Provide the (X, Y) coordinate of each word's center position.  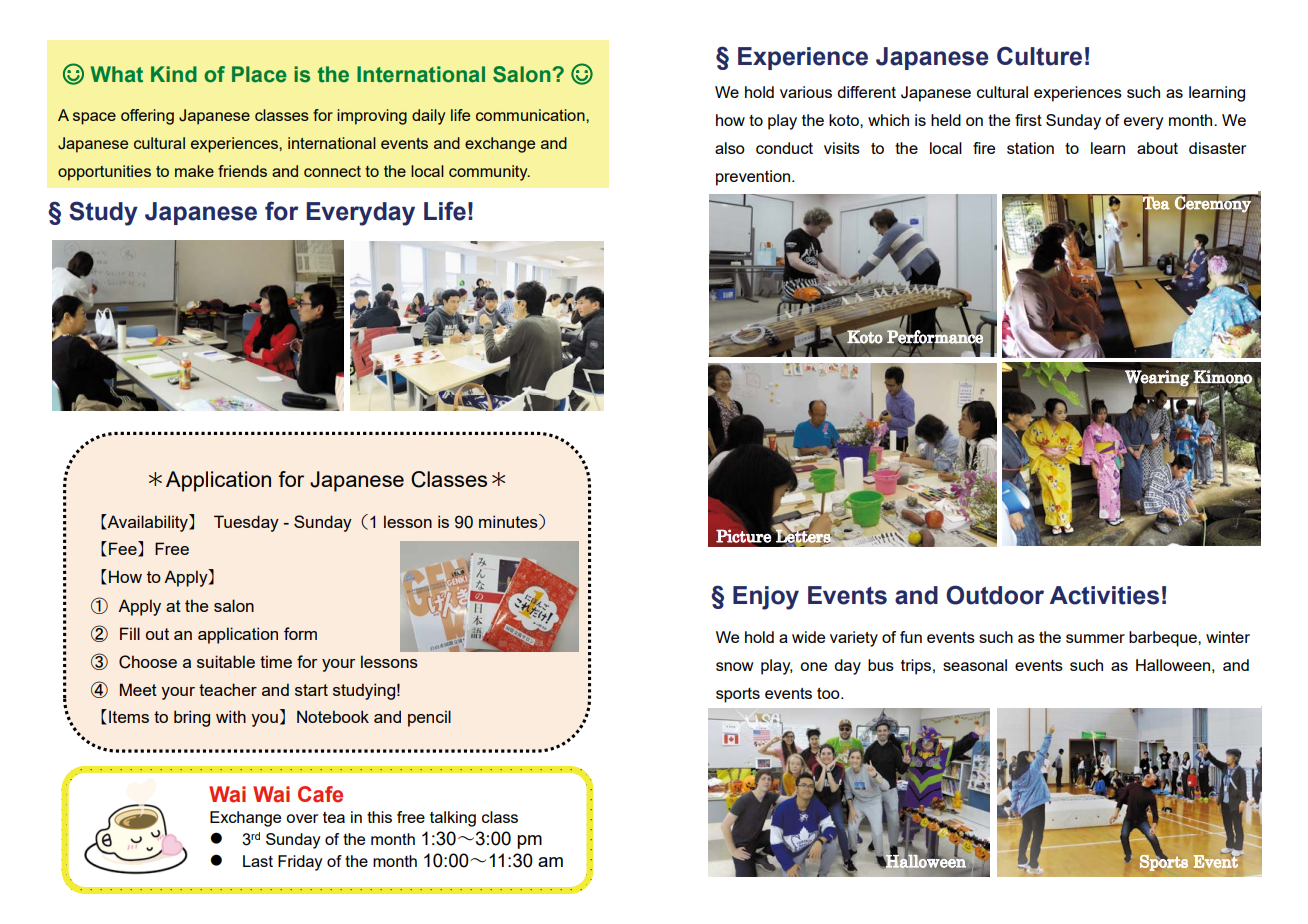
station (1030, 148)
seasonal (975, 665)
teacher (228, 689)
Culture (1039, 56)
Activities (1104, 595)
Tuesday (246, 523)
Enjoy (766, 598)
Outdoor (995, 595)
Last (258, 861)
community (489, 173)
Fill (130, 633)
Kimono (1223, 377)
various (806, 92)
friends (242, 171)
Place (259, 74)
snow (735, 666)
